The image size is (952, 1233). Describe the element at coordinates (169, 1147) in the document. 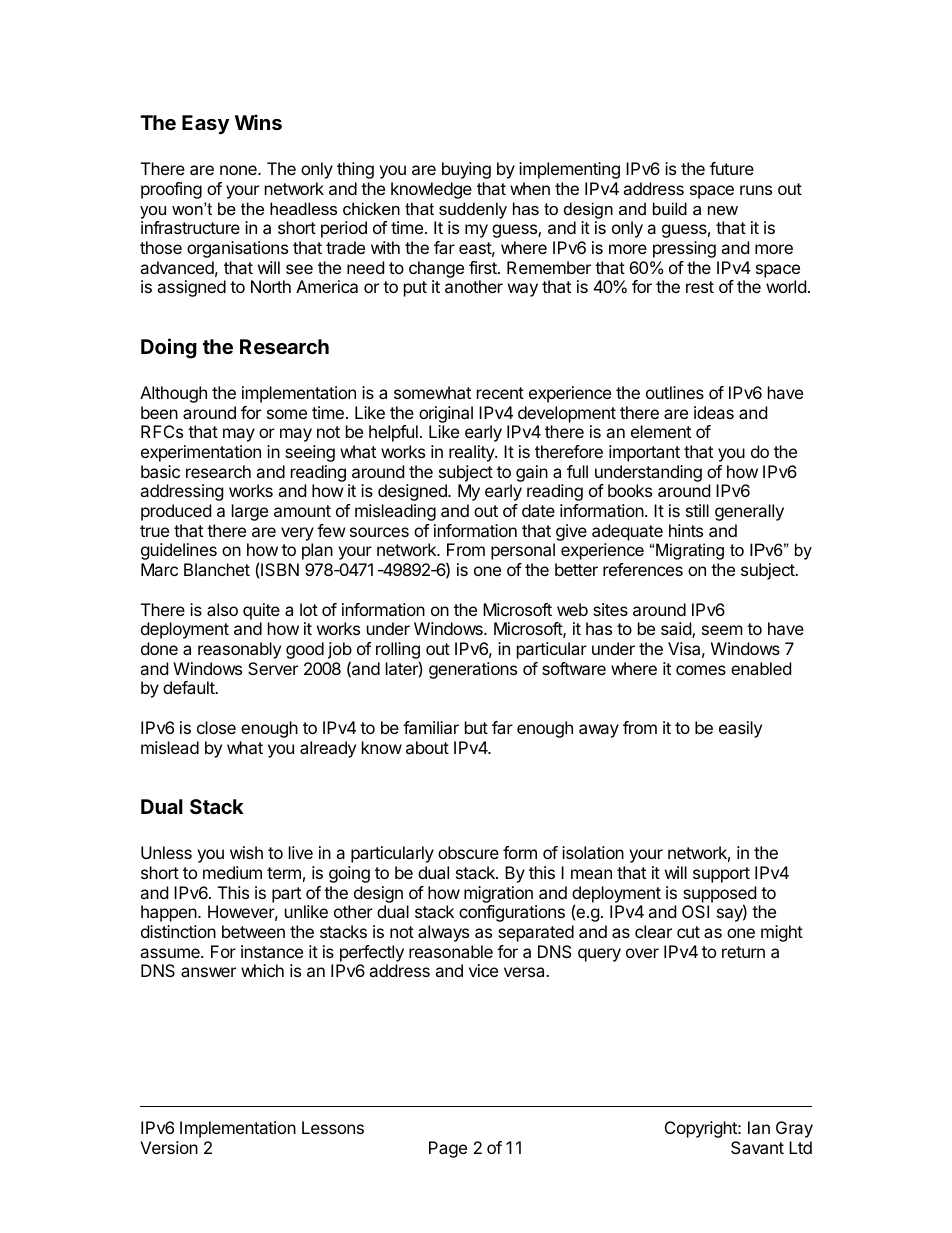

I see `Version` at that location.
